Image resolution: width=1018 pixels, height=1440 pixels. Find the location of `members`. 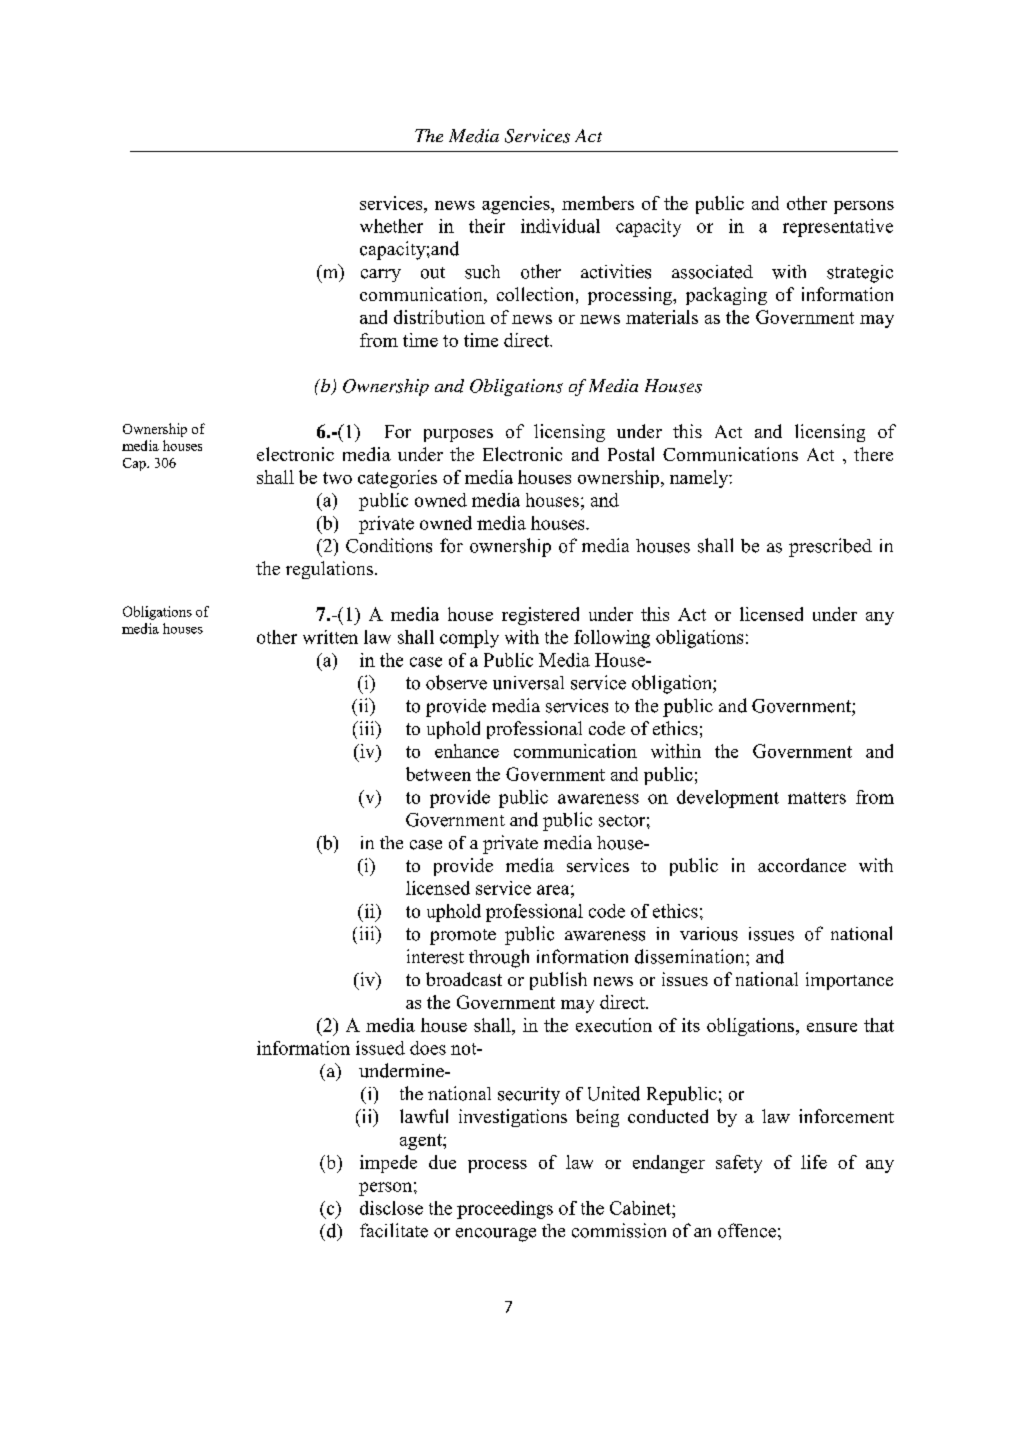

members is located at coordinates (598, 203).
